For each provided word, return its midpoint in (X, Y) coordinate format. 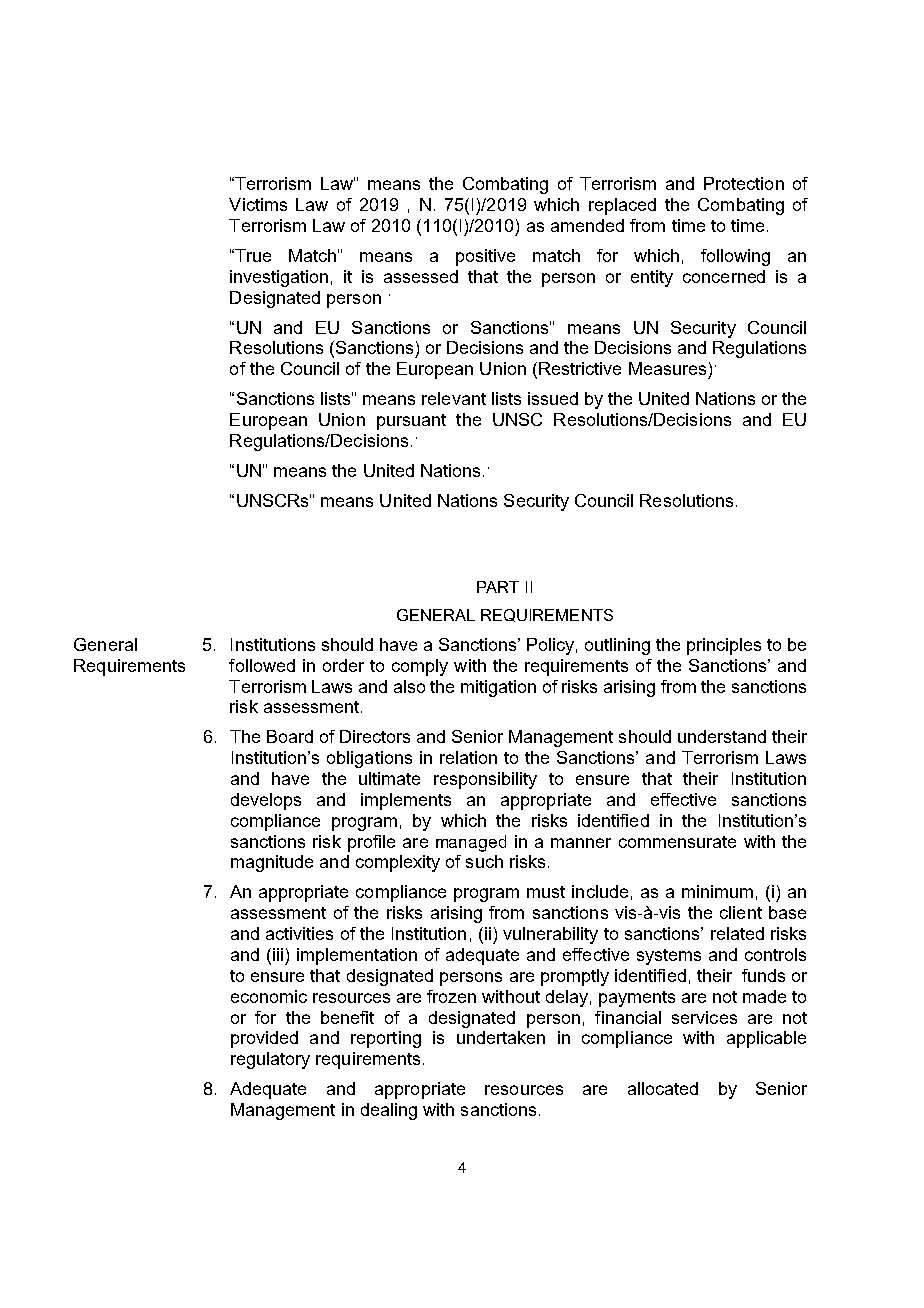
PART (498, 587)
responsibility (485, 780)
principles (724, 646)
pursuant (411, 422)
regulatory (270, 1060)
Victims (258, 204)
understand (722, 736)
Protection (744, 183)
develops (266, 801)
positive (485, 257)
